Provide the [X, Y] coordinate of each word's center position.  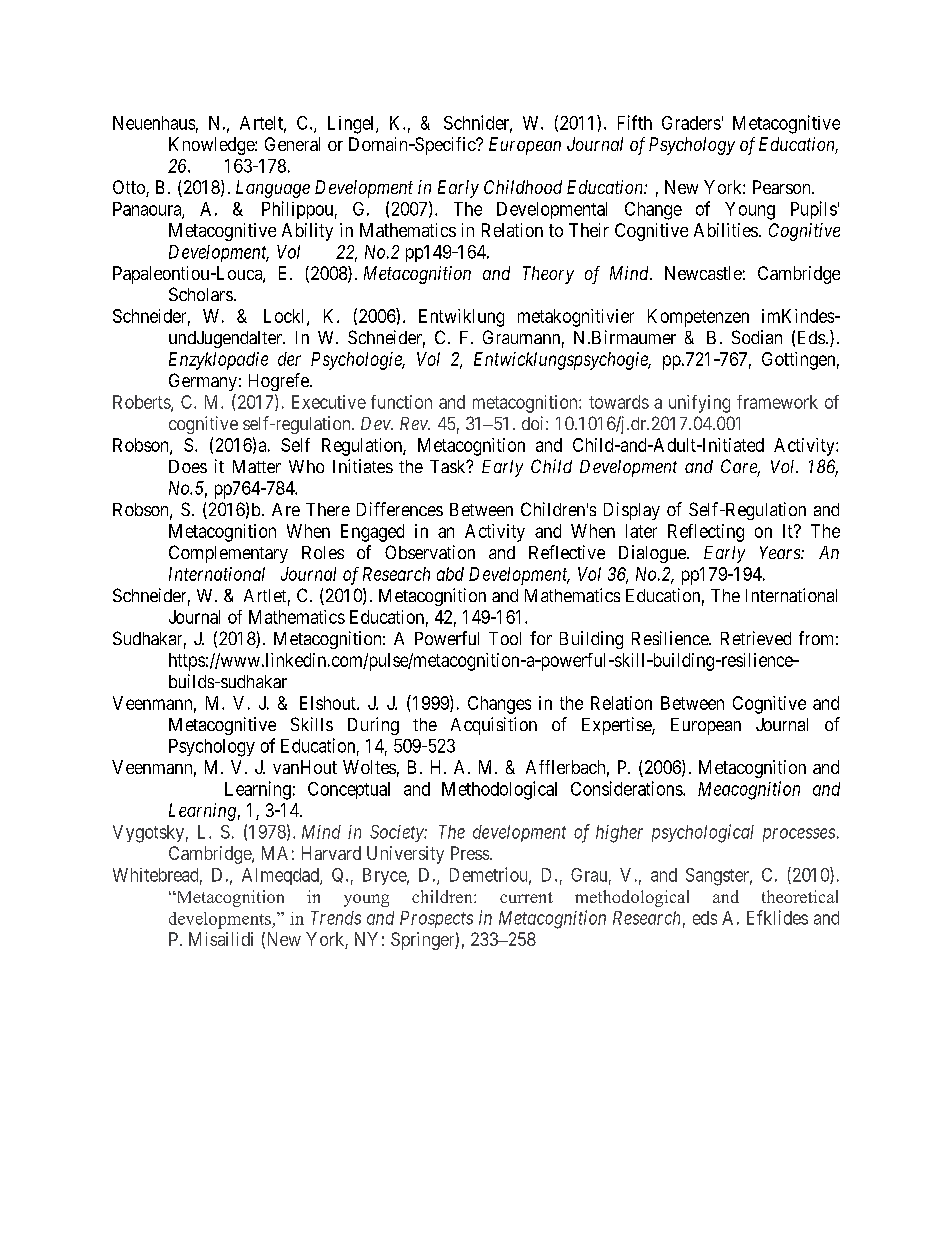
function [401, 402]
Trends [336, 918]
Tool [505, 638]
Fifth [635, 122]
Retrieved [756, 638]
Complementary [228, 554]
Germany [203, 382]
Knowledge [212, 146]
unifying [699, 404]
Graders [691, 123]
